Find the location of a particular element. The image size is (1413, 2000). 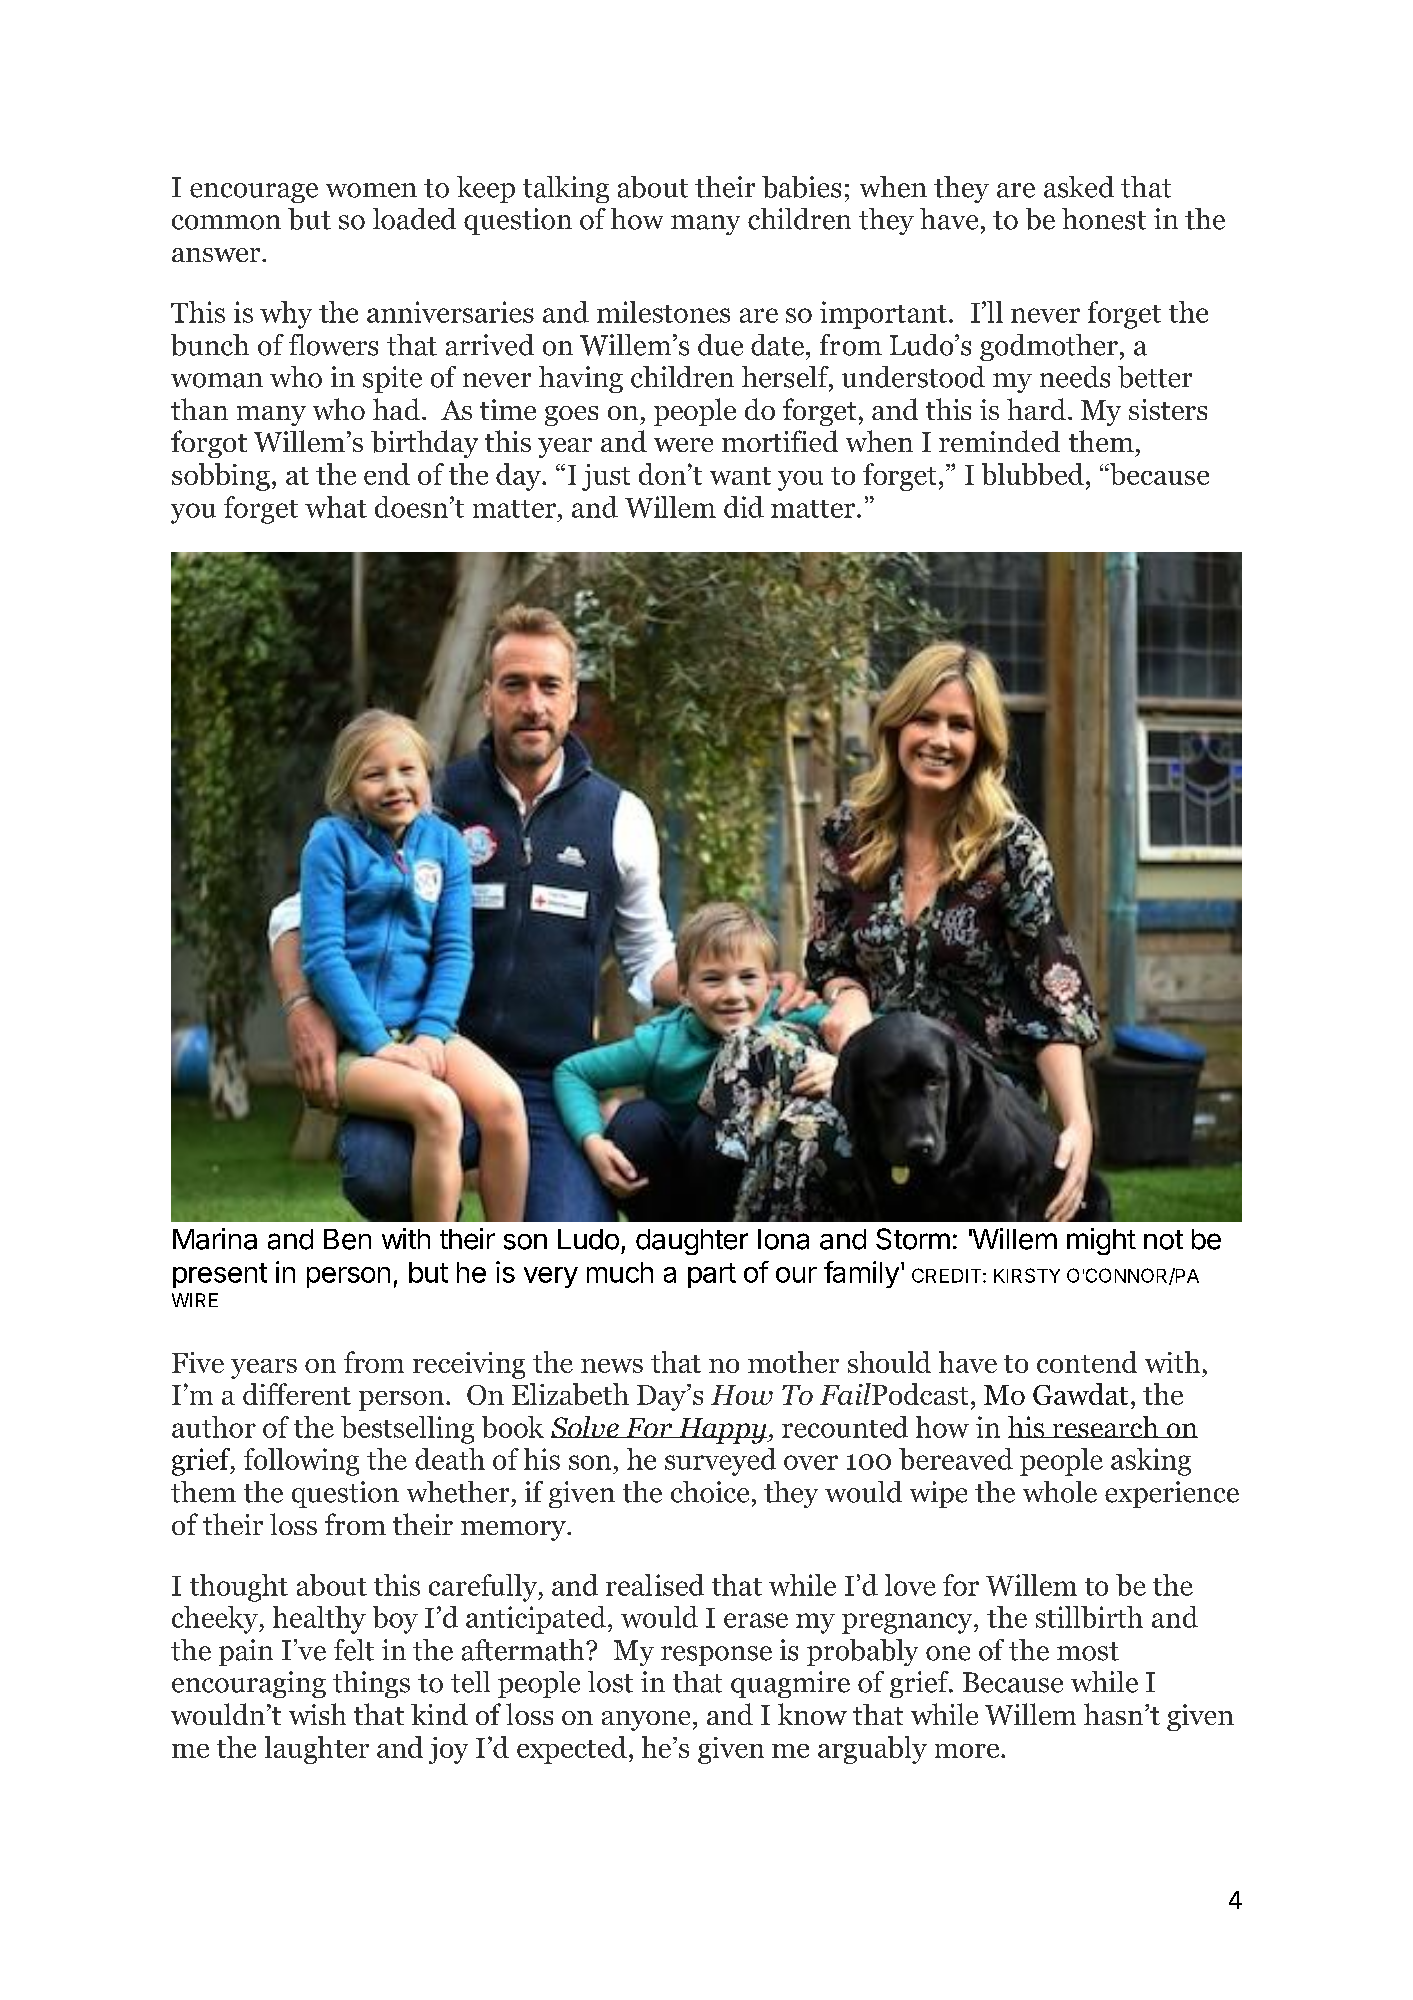

anyone is located at coordinates (646, 1721).
